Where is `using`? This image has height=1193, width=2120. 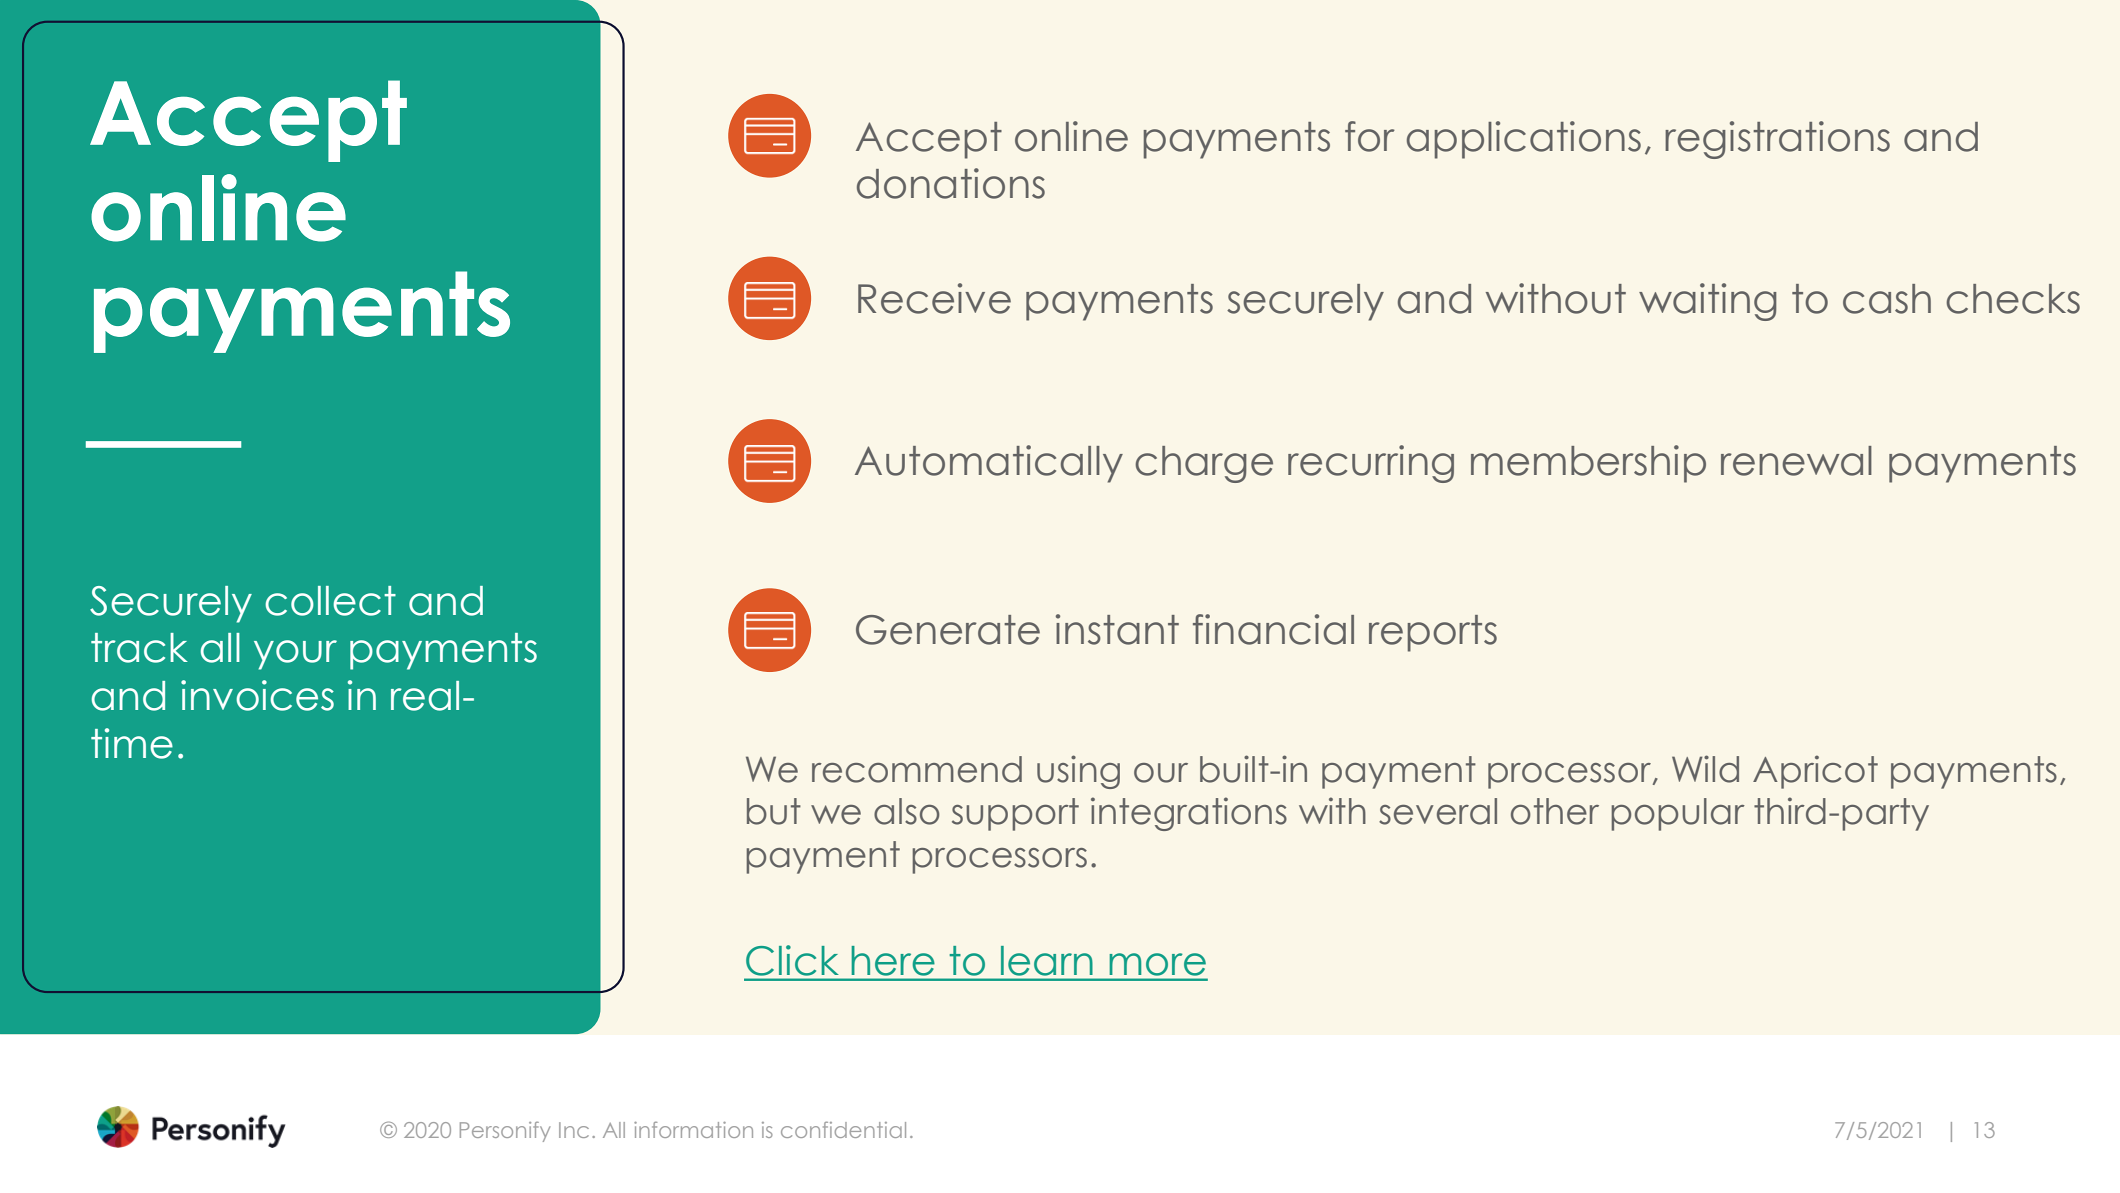
using is located at coordinates (1078, 772).
